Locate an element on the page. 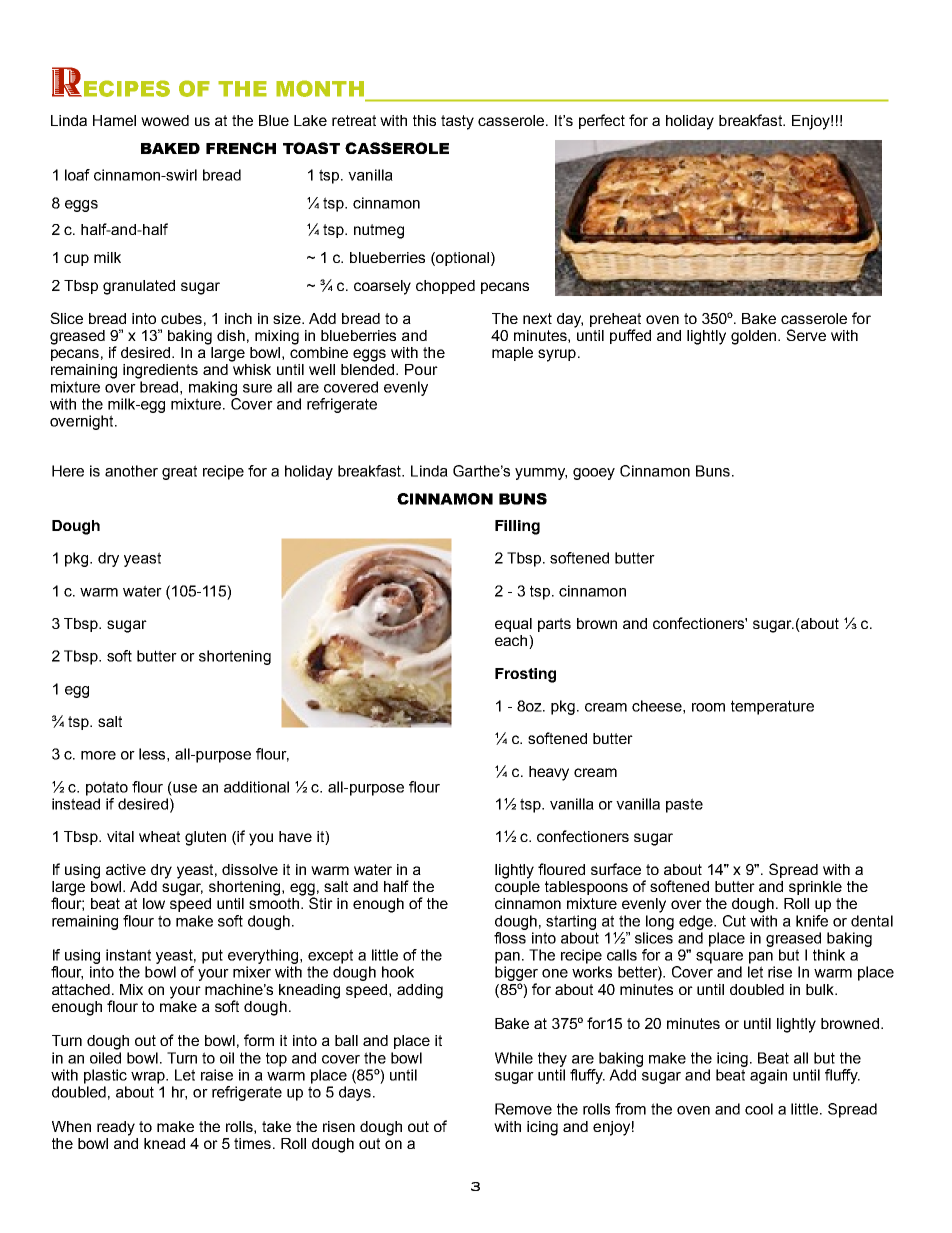 The height and width of the image is (1233, 952). Remove is located at coordinates (523, 1109).
